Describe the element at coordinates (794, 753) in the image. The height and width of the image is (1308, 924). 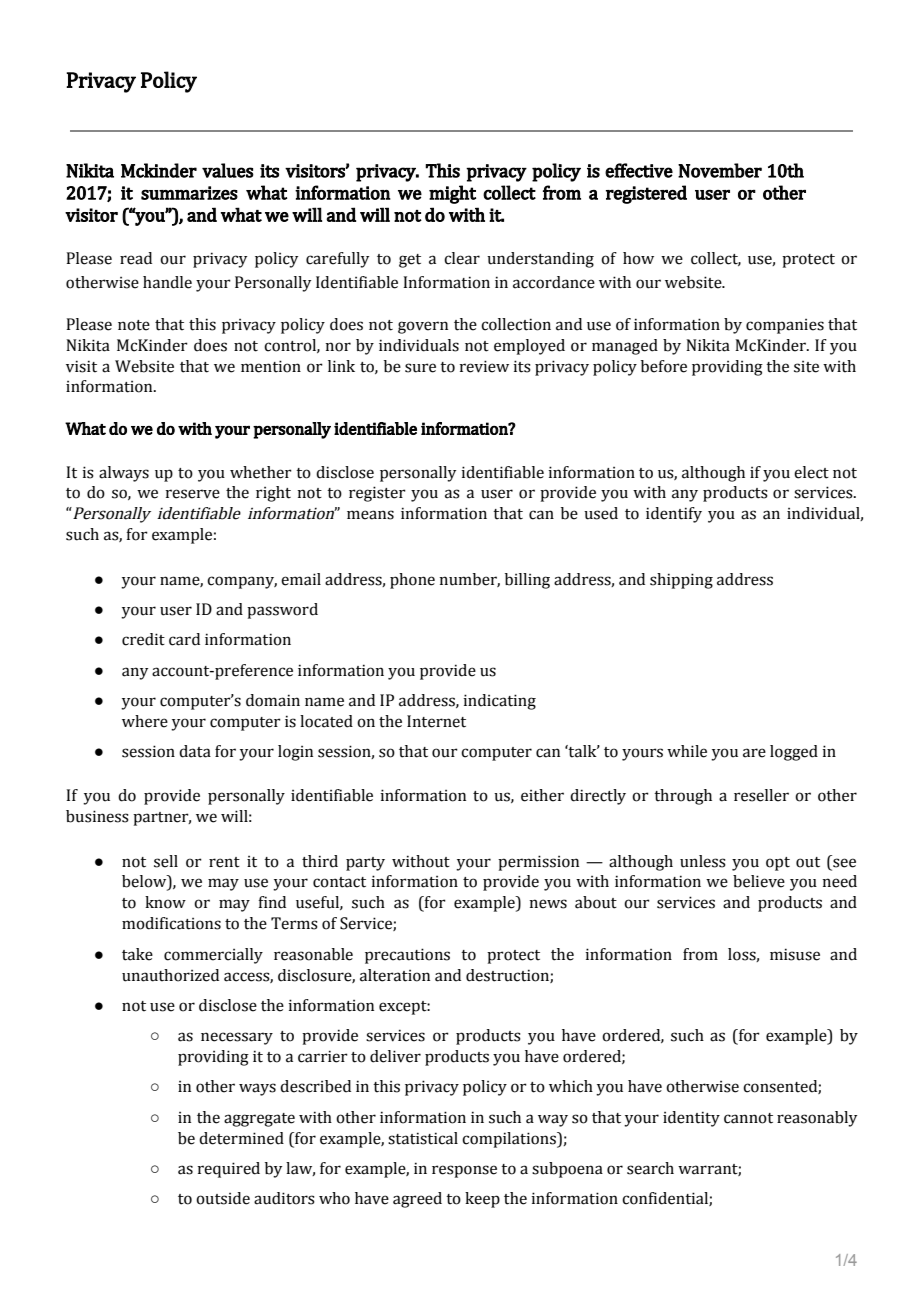
I see `logged` at that location.
